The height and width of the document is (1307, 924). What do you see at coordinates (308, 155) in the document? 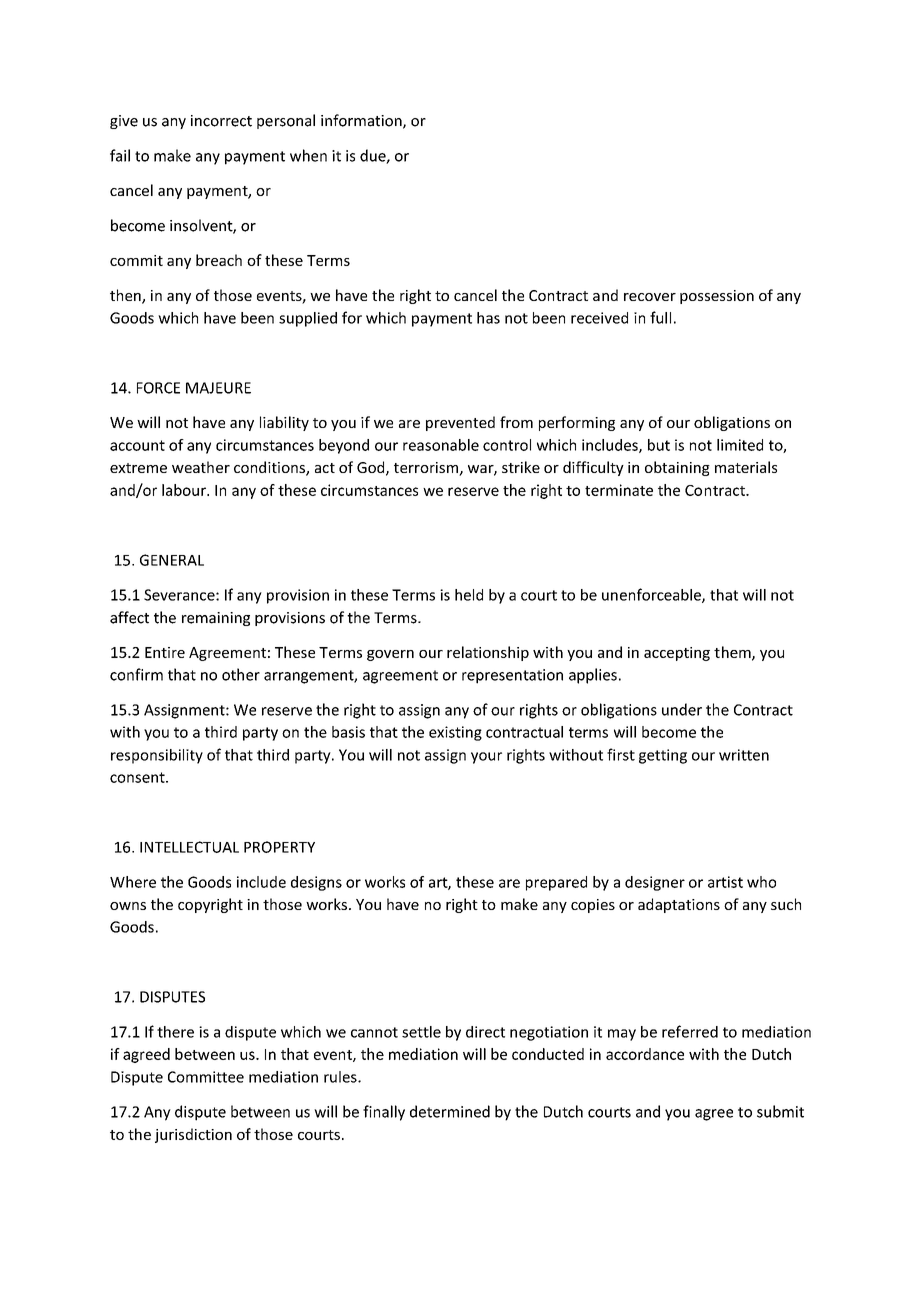
I see `when` at bounding box center [308, 155].
